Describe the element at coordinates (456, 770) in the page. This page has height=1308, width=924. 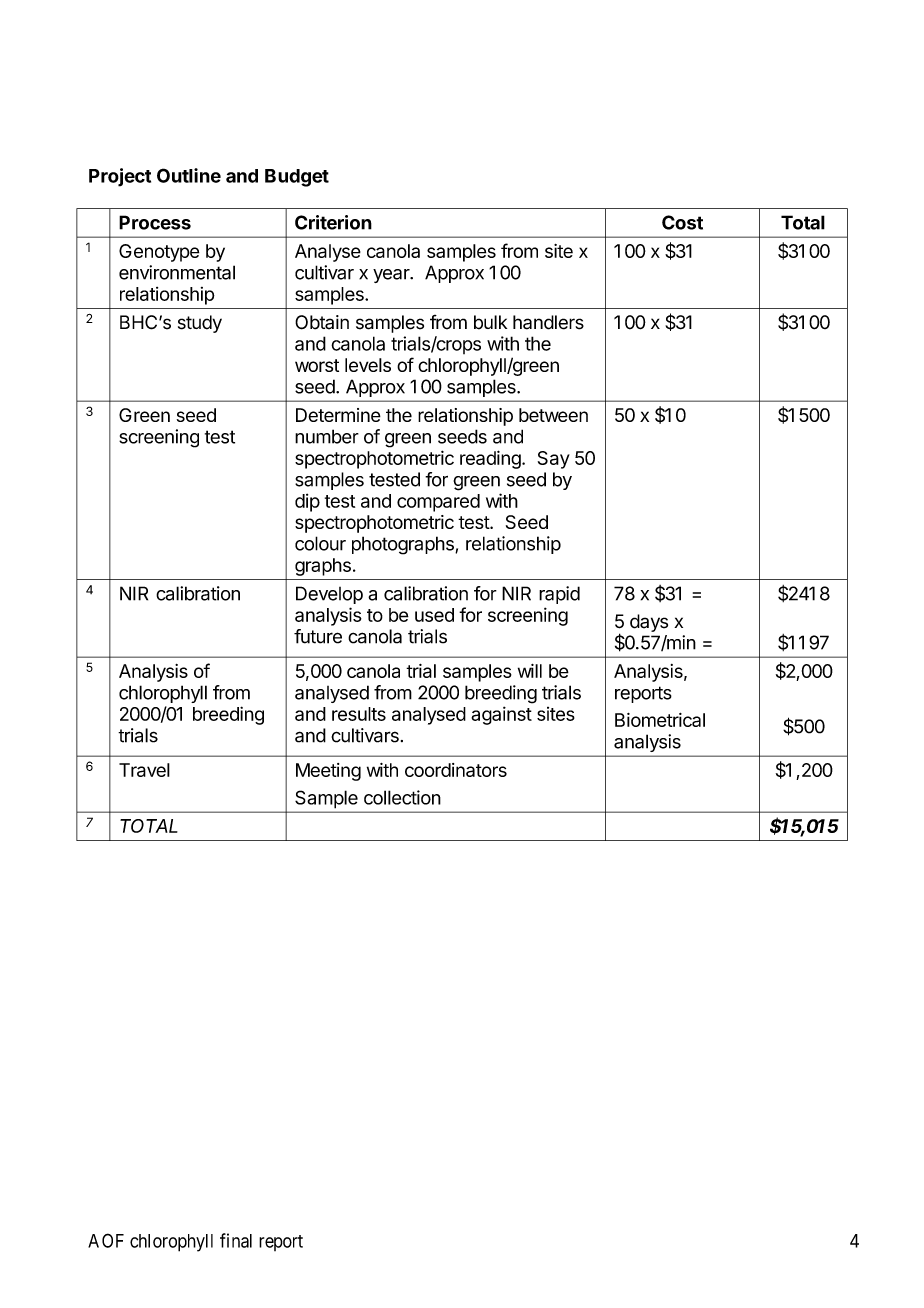
I see `coordinators` at that location.
